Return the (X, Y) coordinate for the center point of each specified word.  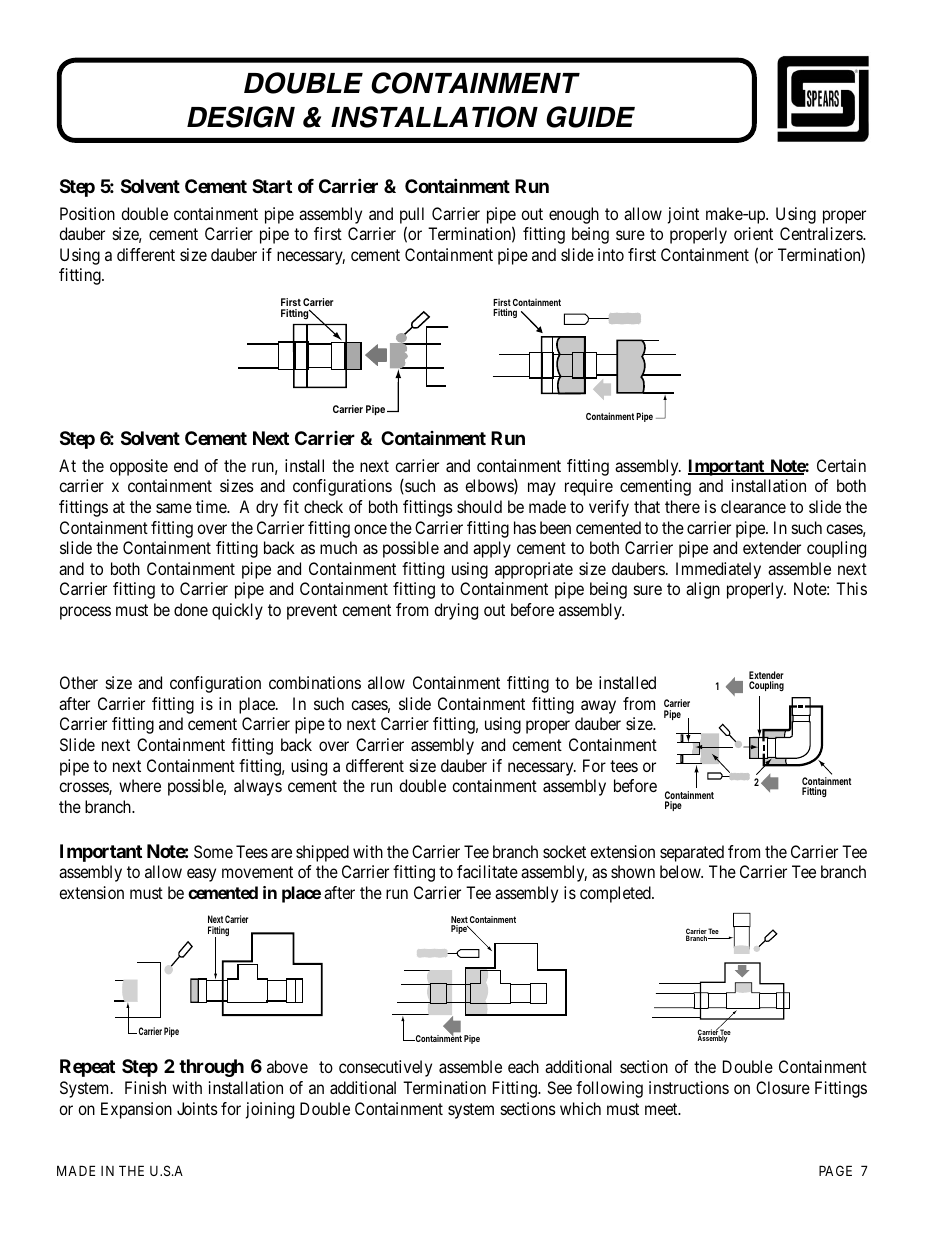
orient (753, 233)
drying (456, 611)
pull (412, 215)
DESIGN (241, 117)
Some (213, 851)
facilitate (487, 871)
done (191, 609)
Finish (145, 1087)
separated (692, 853)
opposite (139, 467)
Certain (841, 465)
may (542, 489)
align (703, 590)
